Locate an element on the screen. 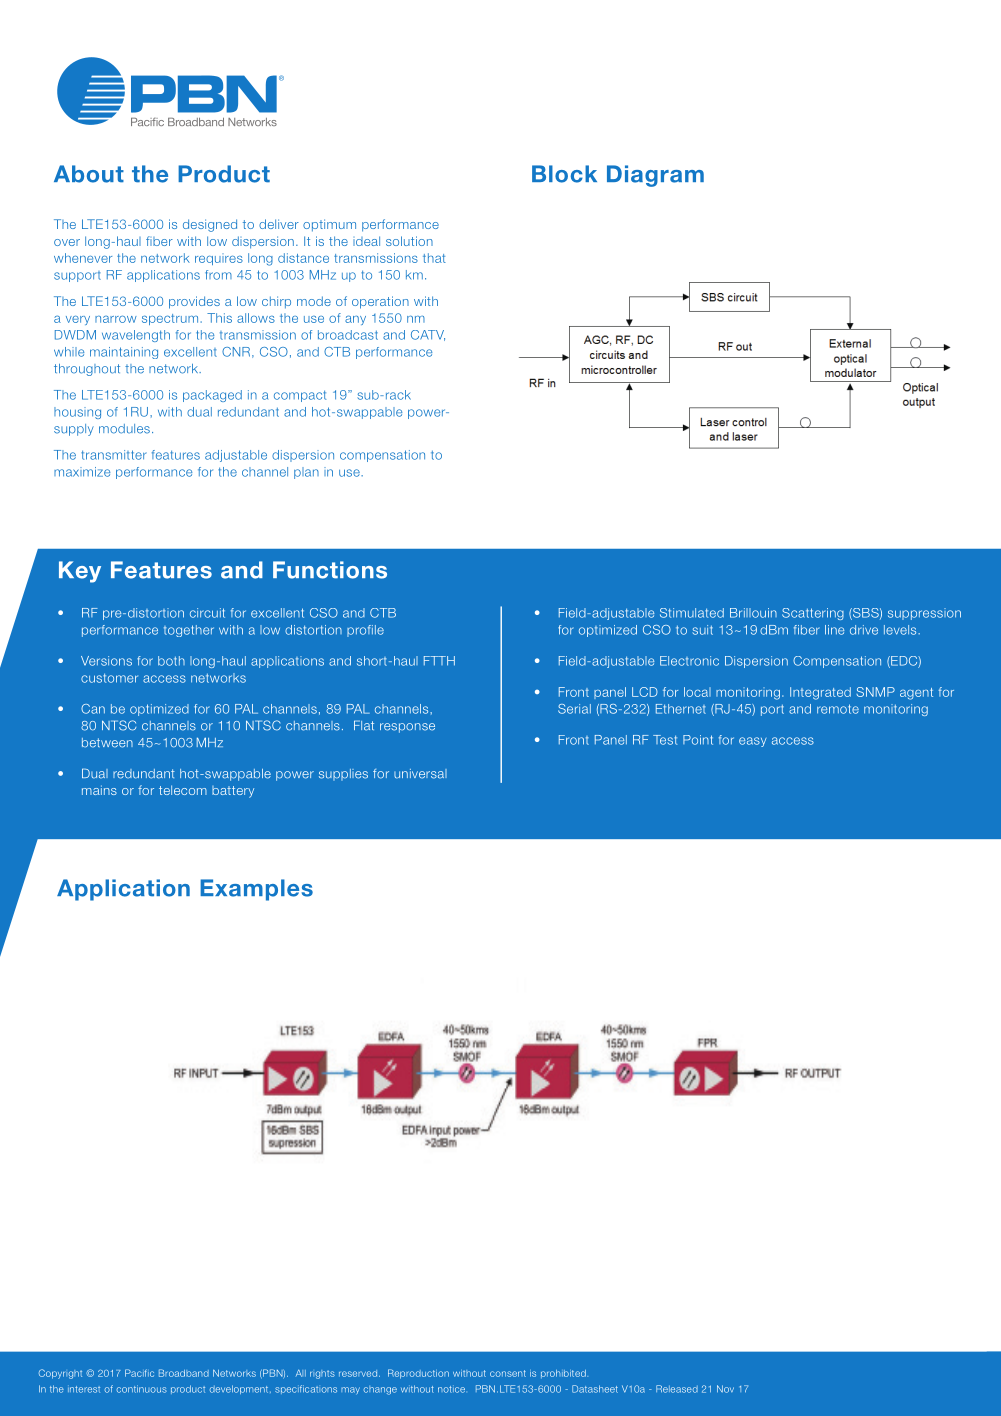  Broadband is located at coordinates (184, 1373).
